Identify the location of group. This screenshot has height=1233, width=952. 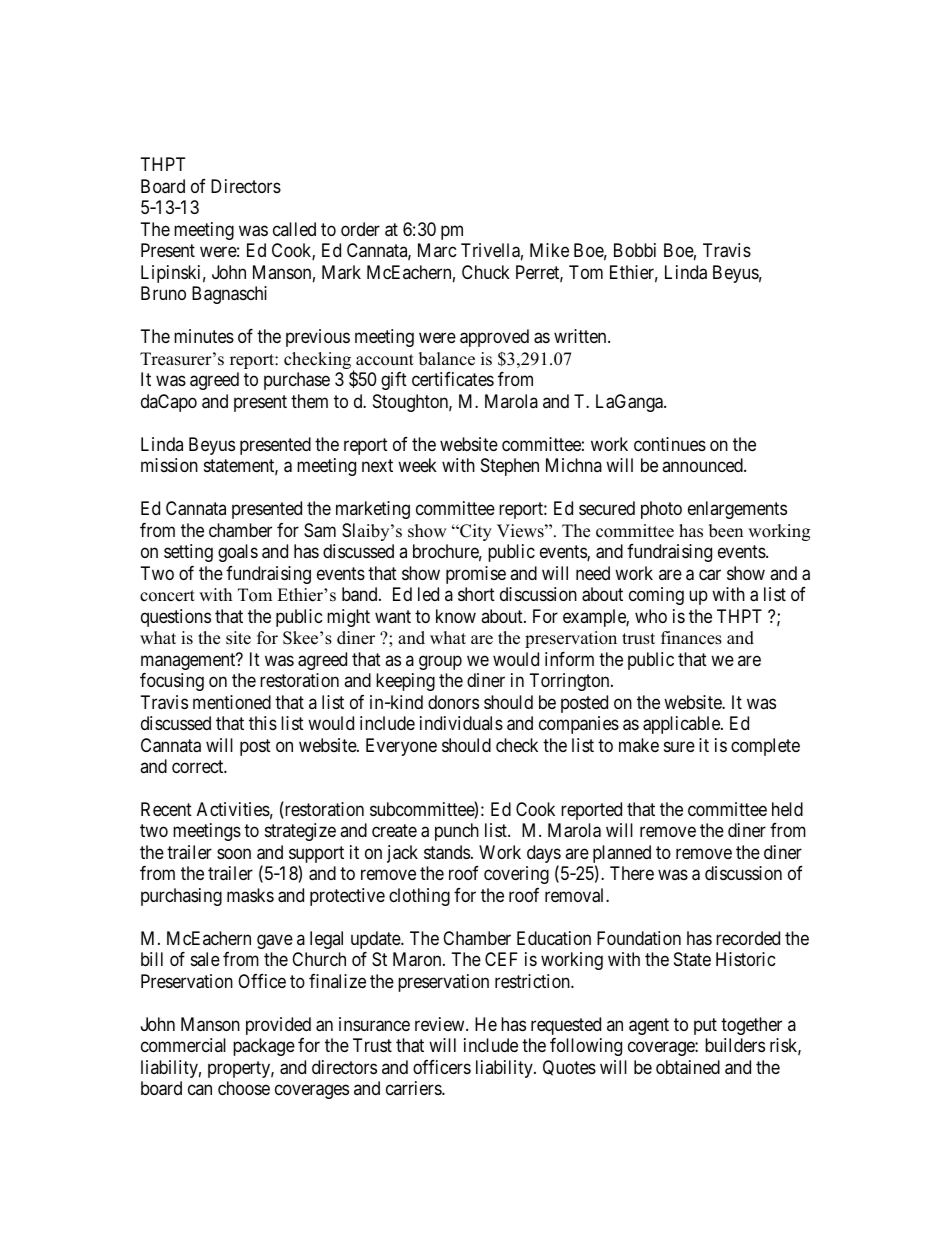
(440, 662).
